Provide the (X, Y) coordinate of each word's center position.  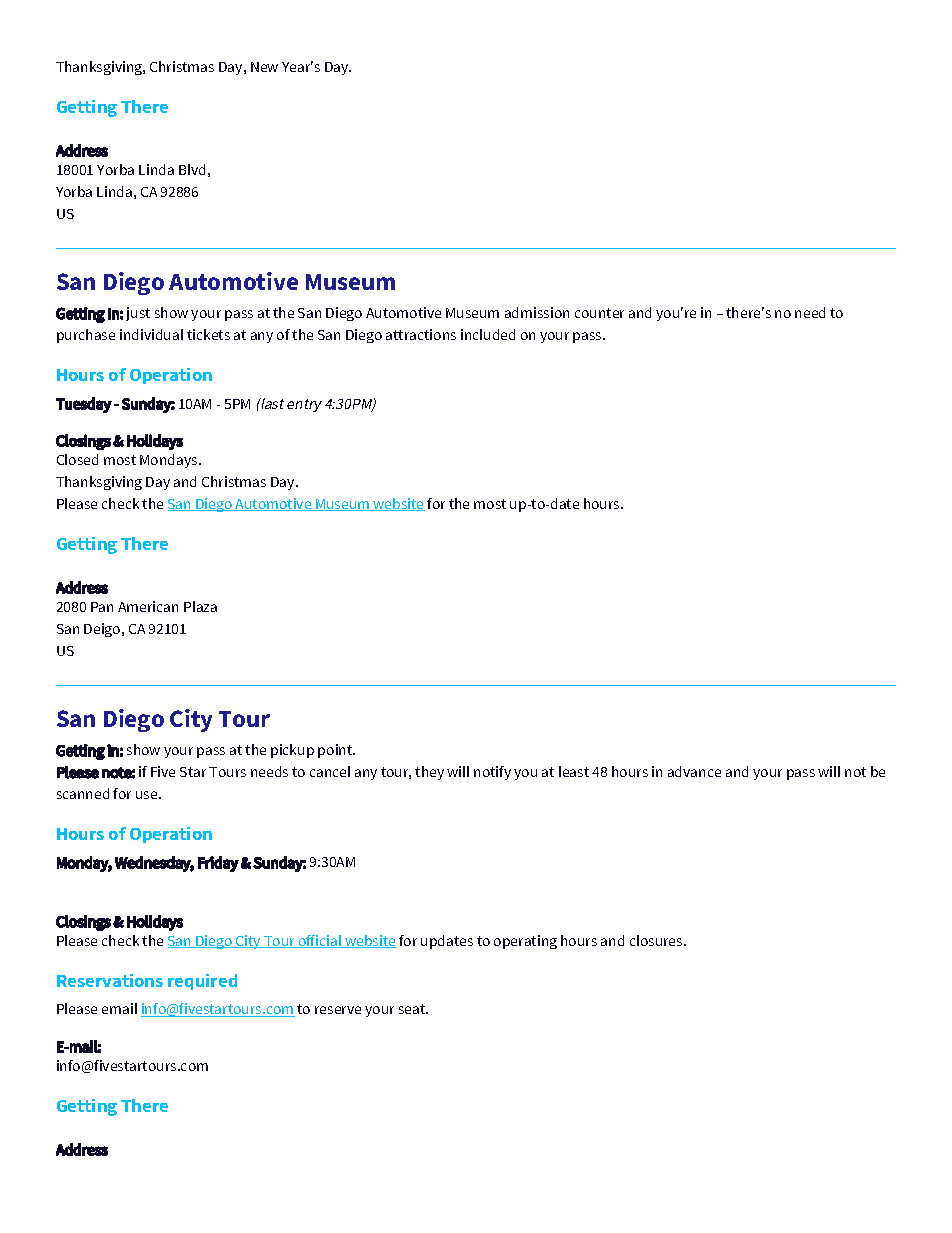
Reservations (110, 980)
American (148, 606)
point (336, 751)
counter (599, 313)
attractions (421, 334)
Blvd (192, 169)
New (264, 67)
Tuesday (84, 405)
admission (537, 312)
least (574, 771)
